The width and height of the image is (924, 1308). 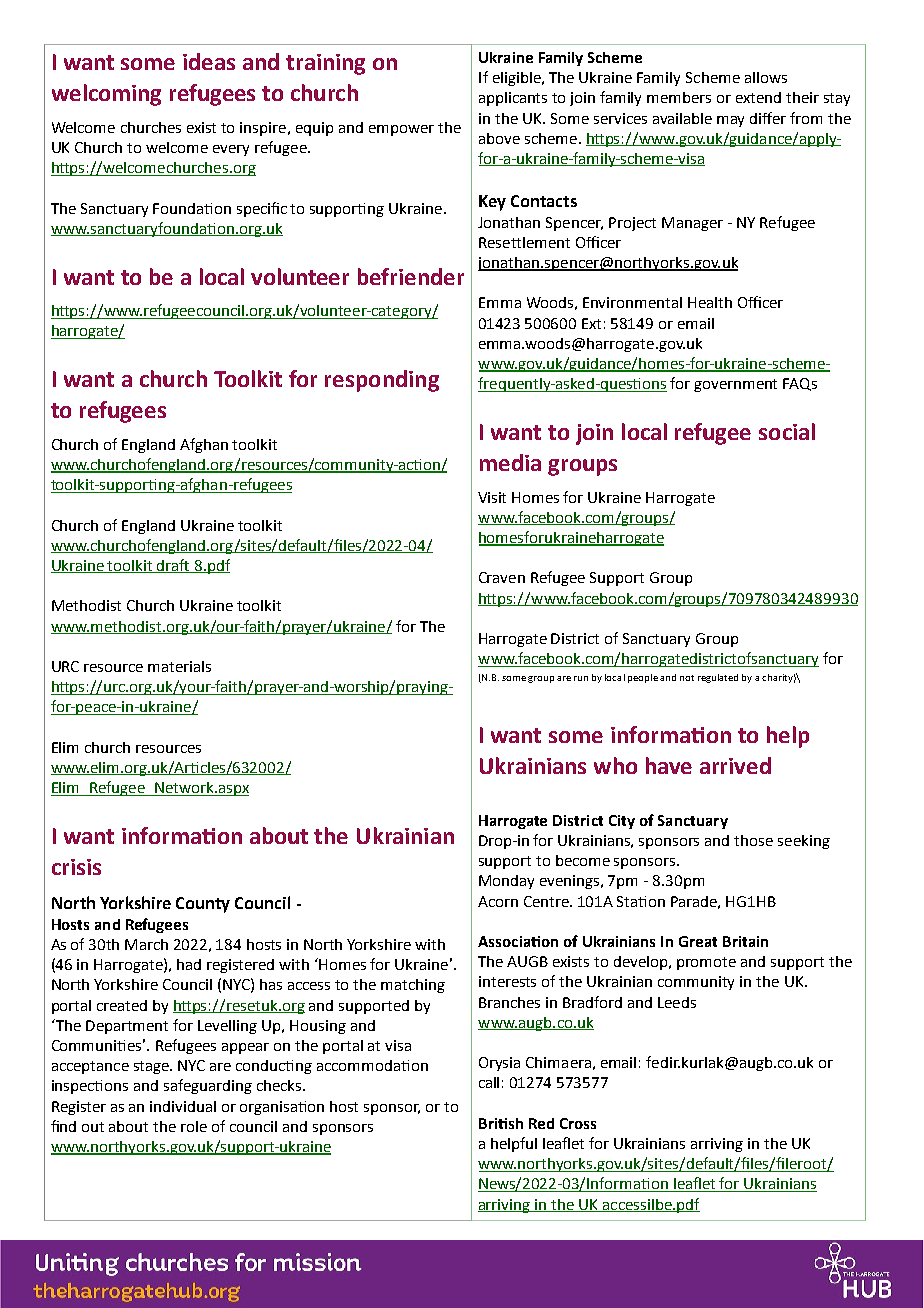 I want to click on arrived, so click(x=735, y=765).
